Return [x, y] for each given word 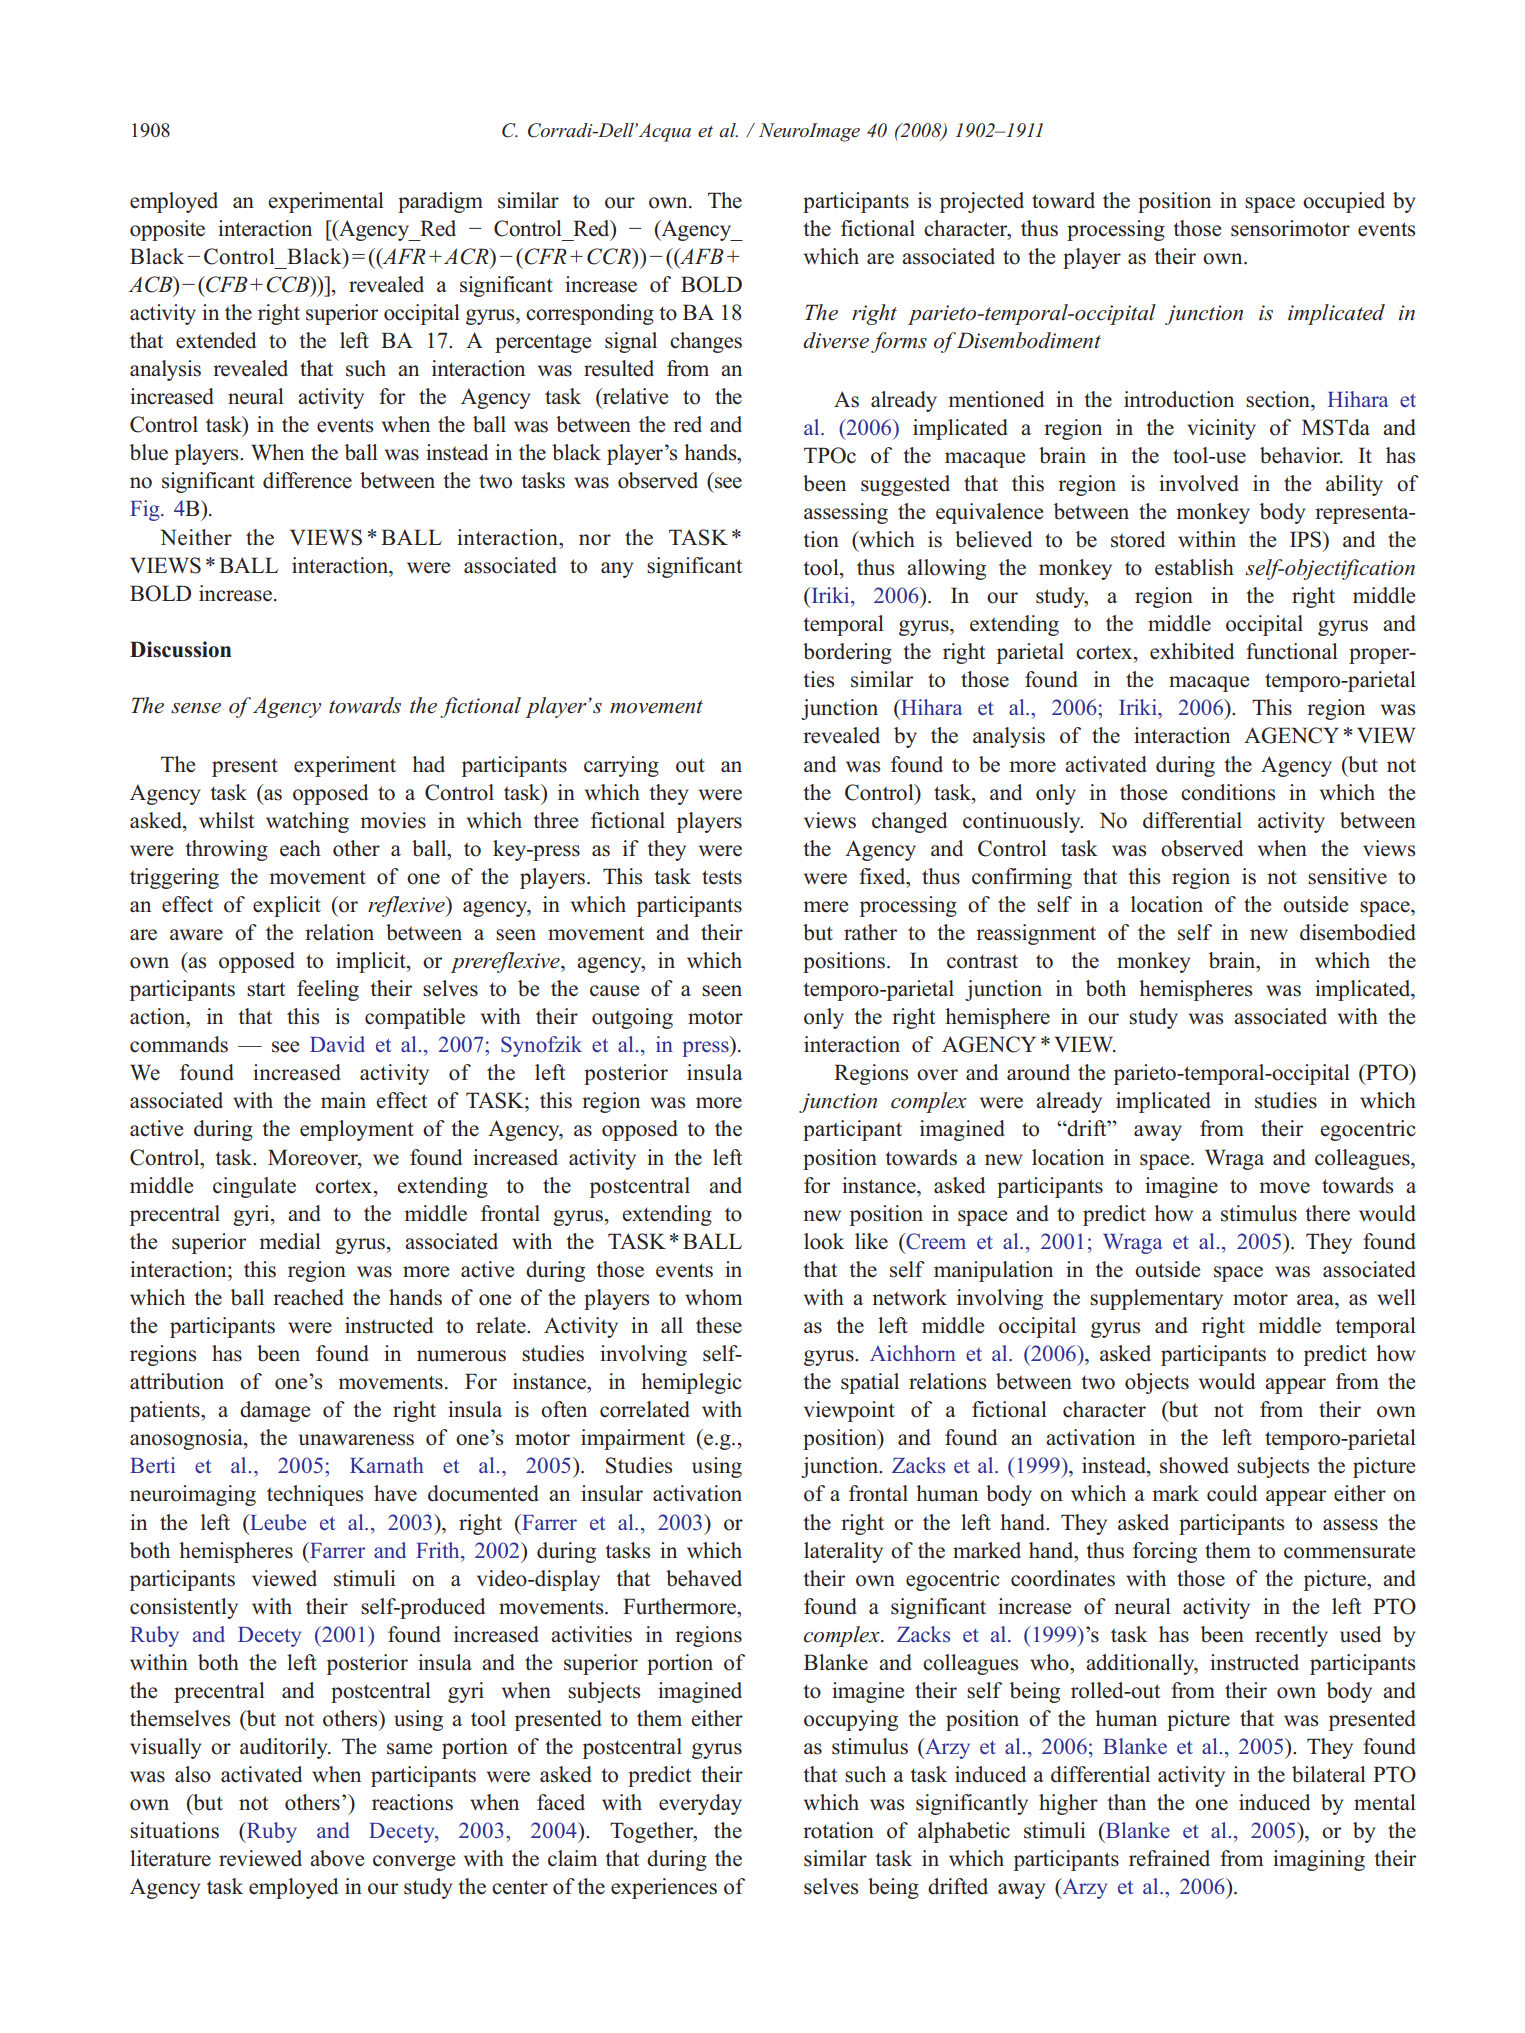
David [337, 1044]
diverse [836, 340]
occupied [1344, 202]
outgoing [632, 1018]
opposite [167, 230]
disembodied [1358, 932]
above [337, 1858]
